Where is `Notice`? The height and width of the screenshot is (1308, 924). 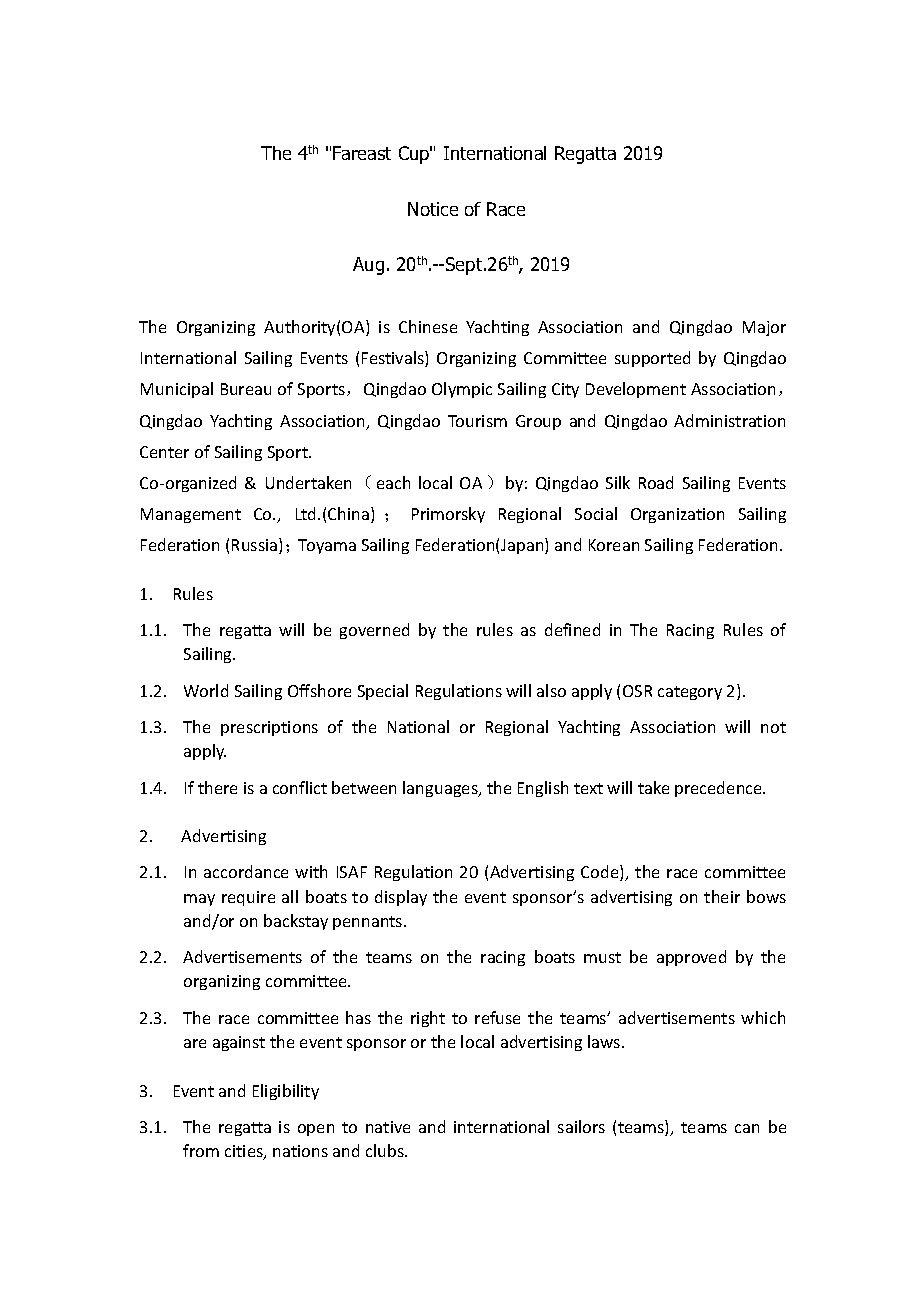
Notice is located at coordinates (433, 209).
